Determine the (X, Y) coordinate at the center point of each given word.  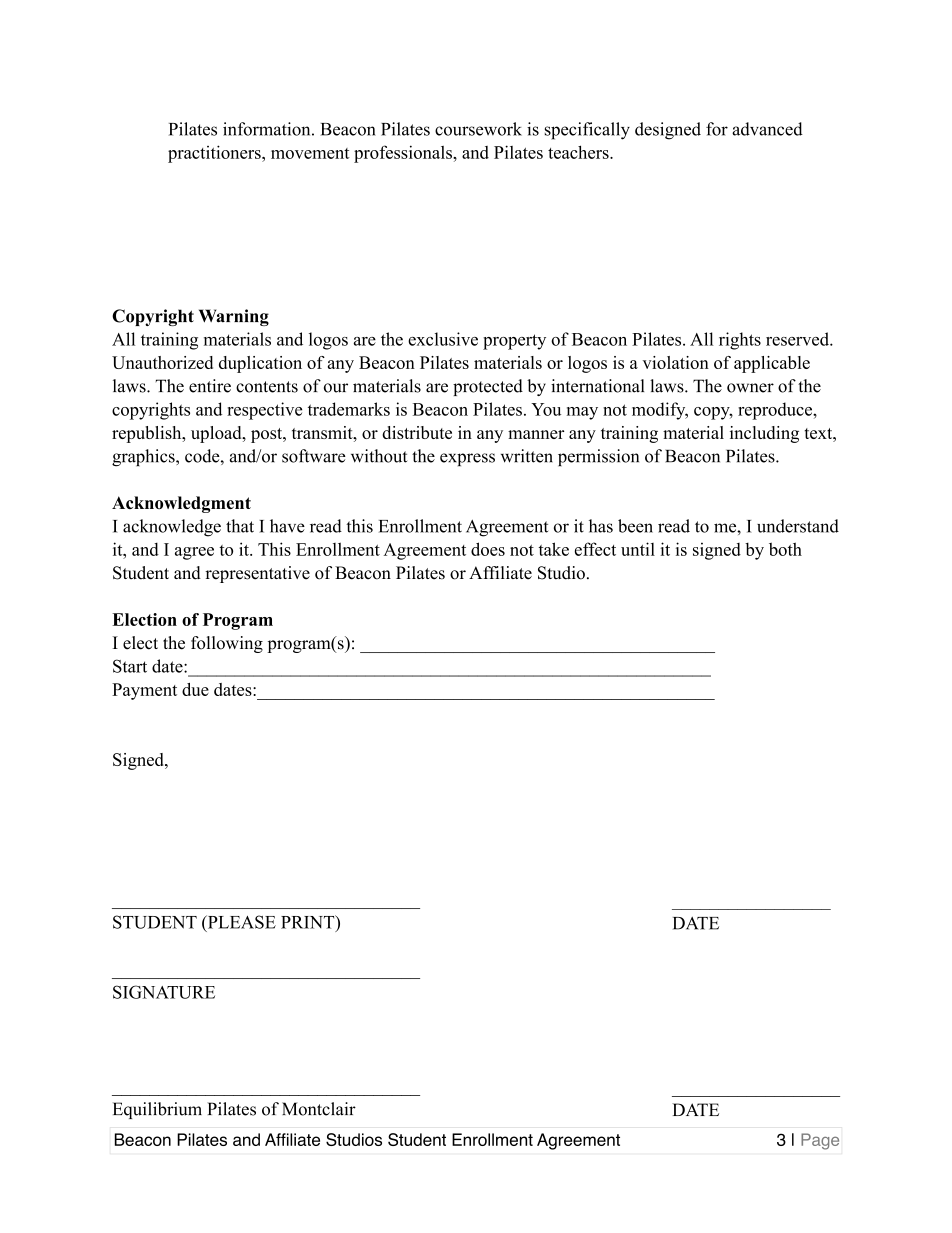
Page (820, 1141)
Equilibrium (157, 1110)
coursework (478, 129)
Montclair (319, 1109)
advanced (767, 129)
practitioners (215, 154)
